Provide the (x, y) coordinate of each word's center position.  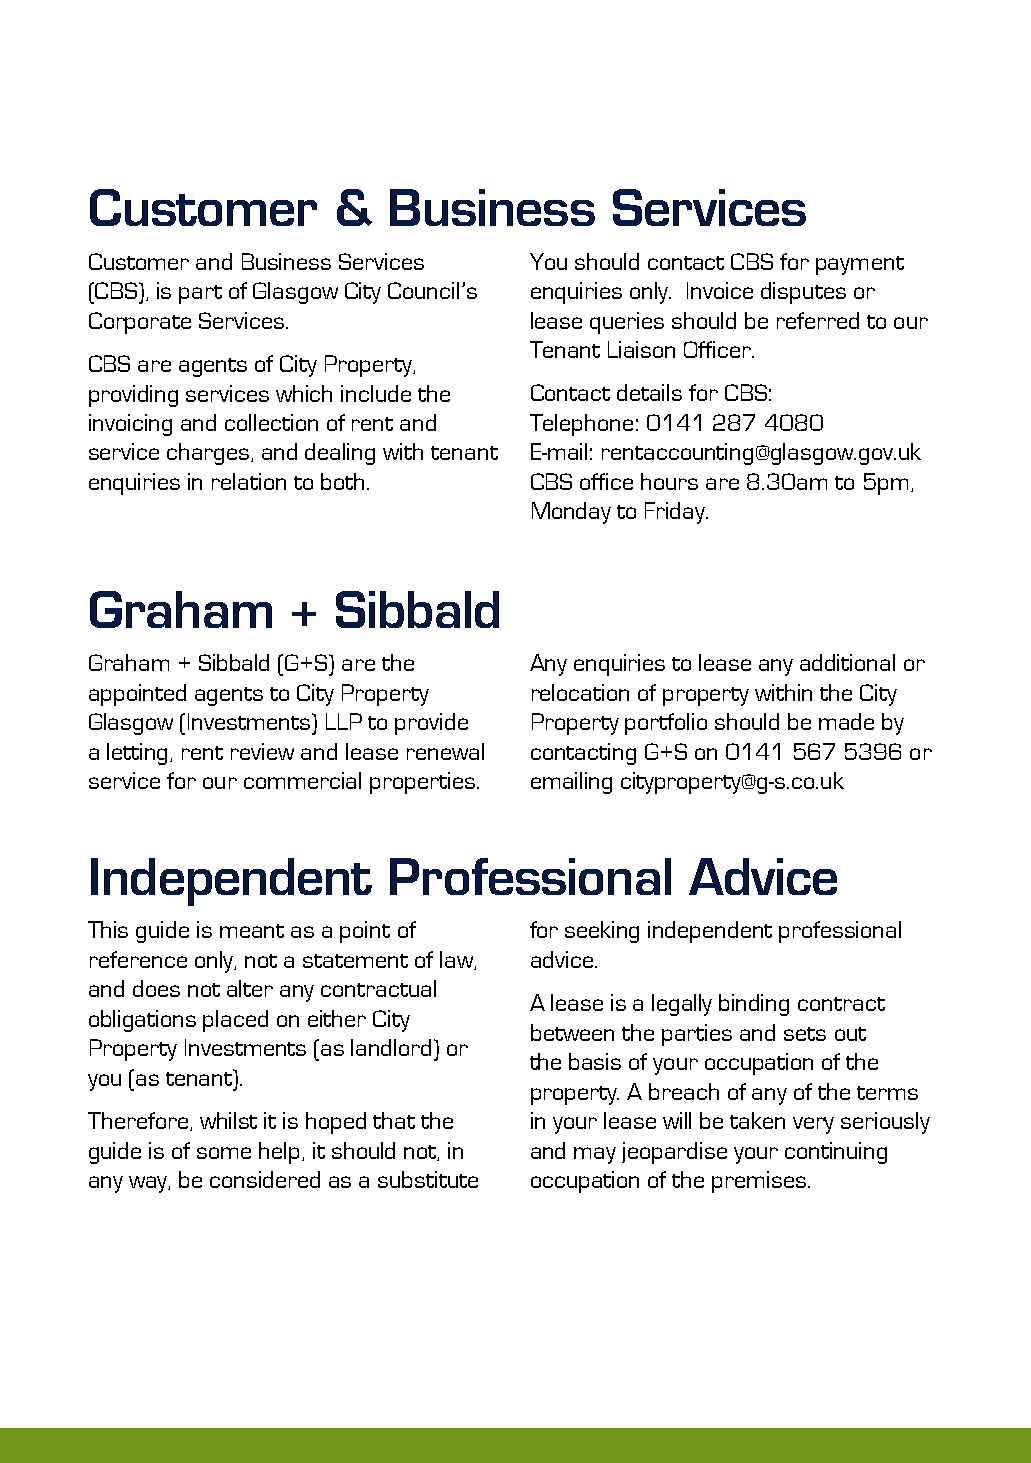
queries (627, 323)
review (262, 751)
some (224, 1153)
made (846, 721)
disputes (803, 293)
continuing (836, 1153)
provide (431, 724)
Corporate (140, 323)
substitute (428, 1179)
